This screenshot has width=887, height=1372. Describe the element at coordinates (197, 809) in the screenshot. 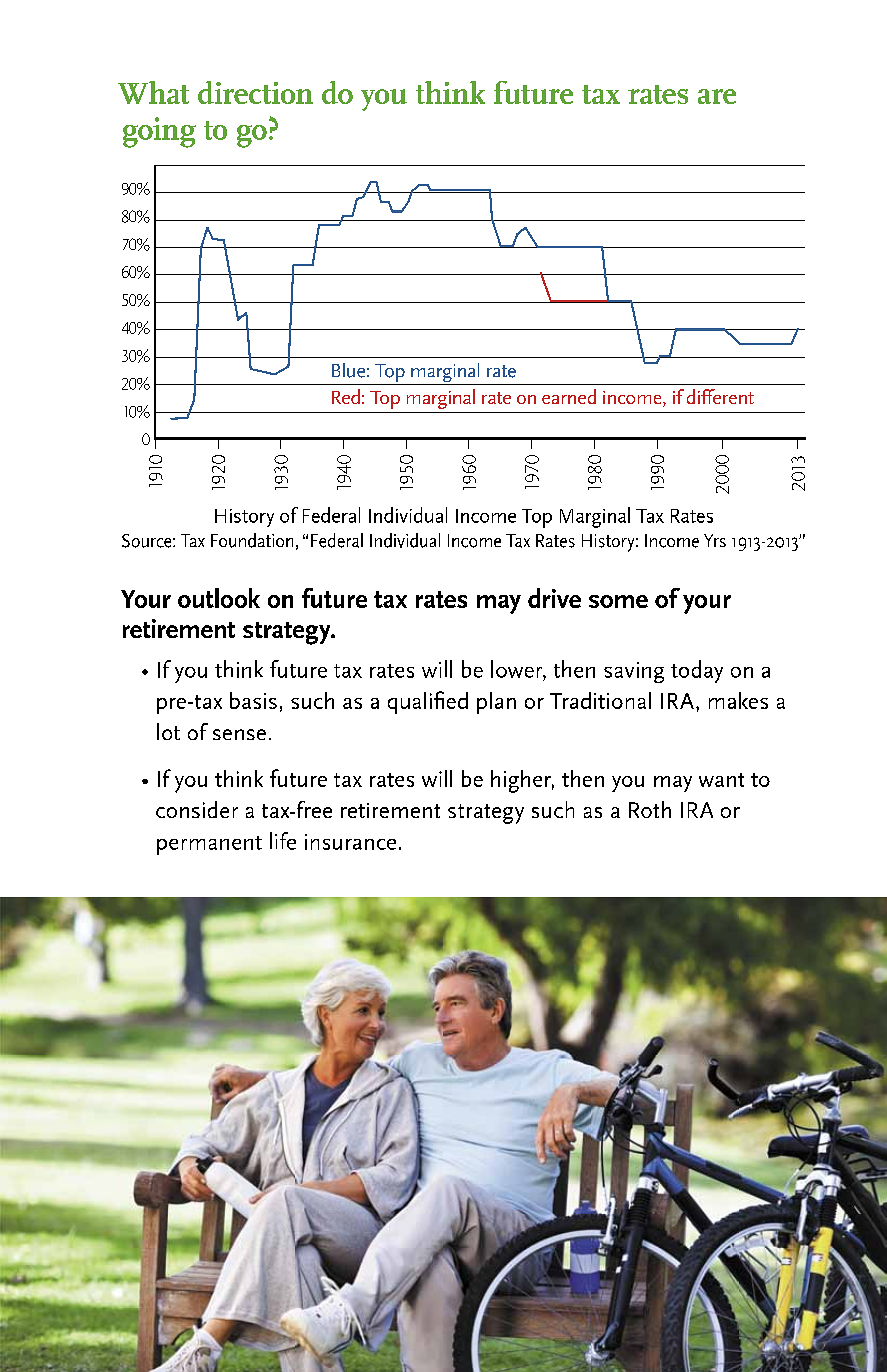

I see `consider` at that location.
